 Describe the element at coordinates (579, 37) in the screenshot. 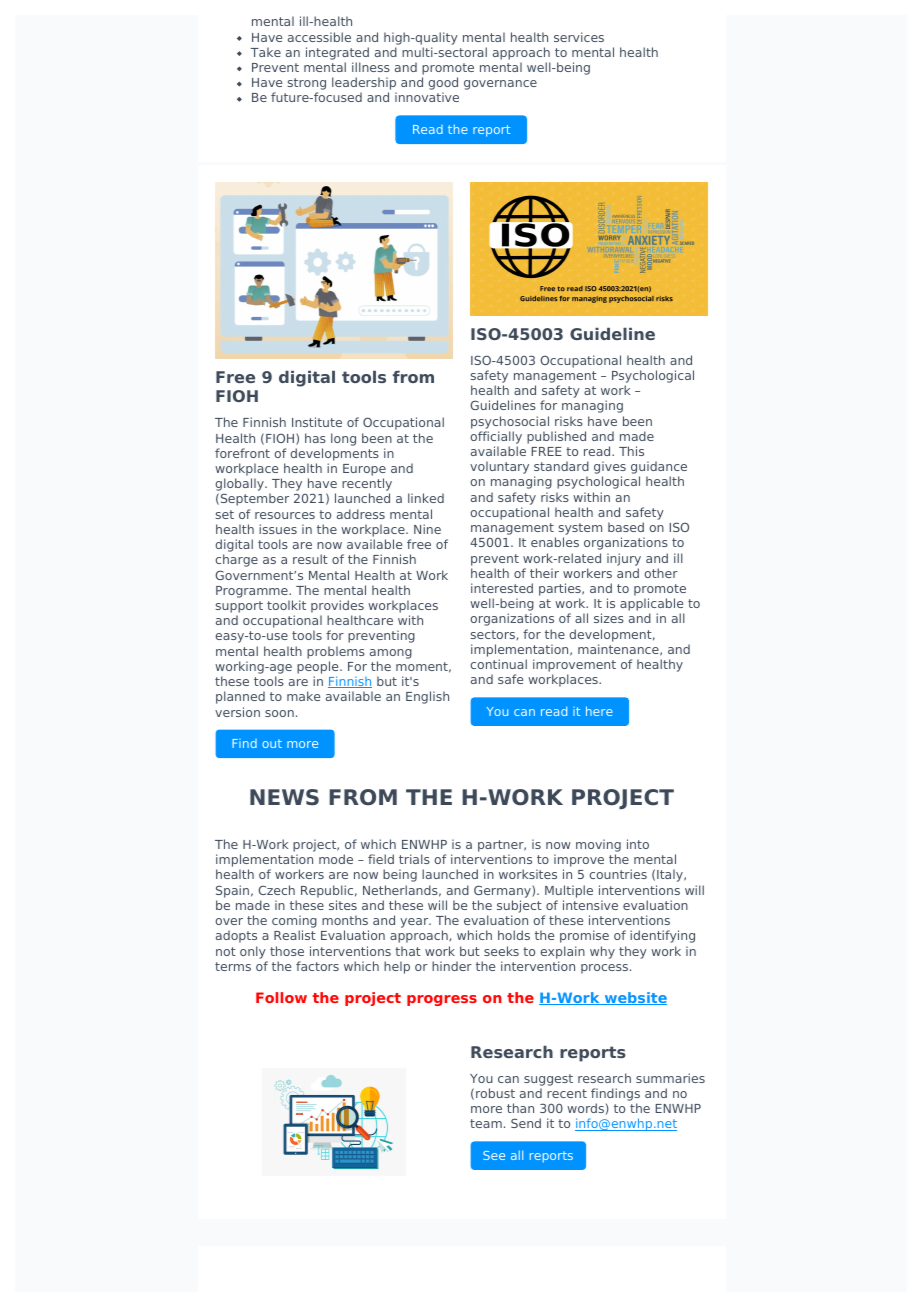

I see `services` at that location.
